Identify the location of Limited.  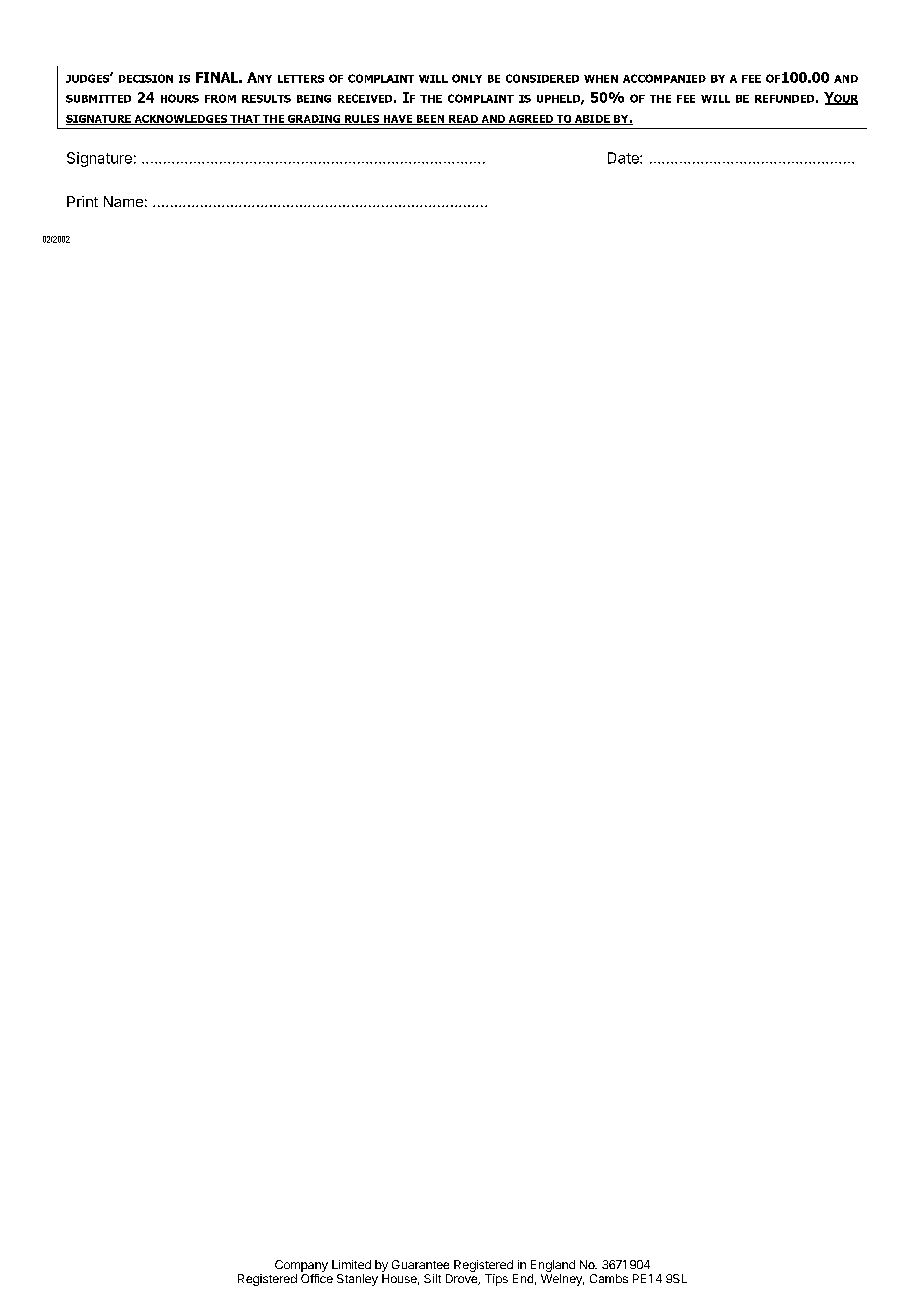
(351, 1264).
